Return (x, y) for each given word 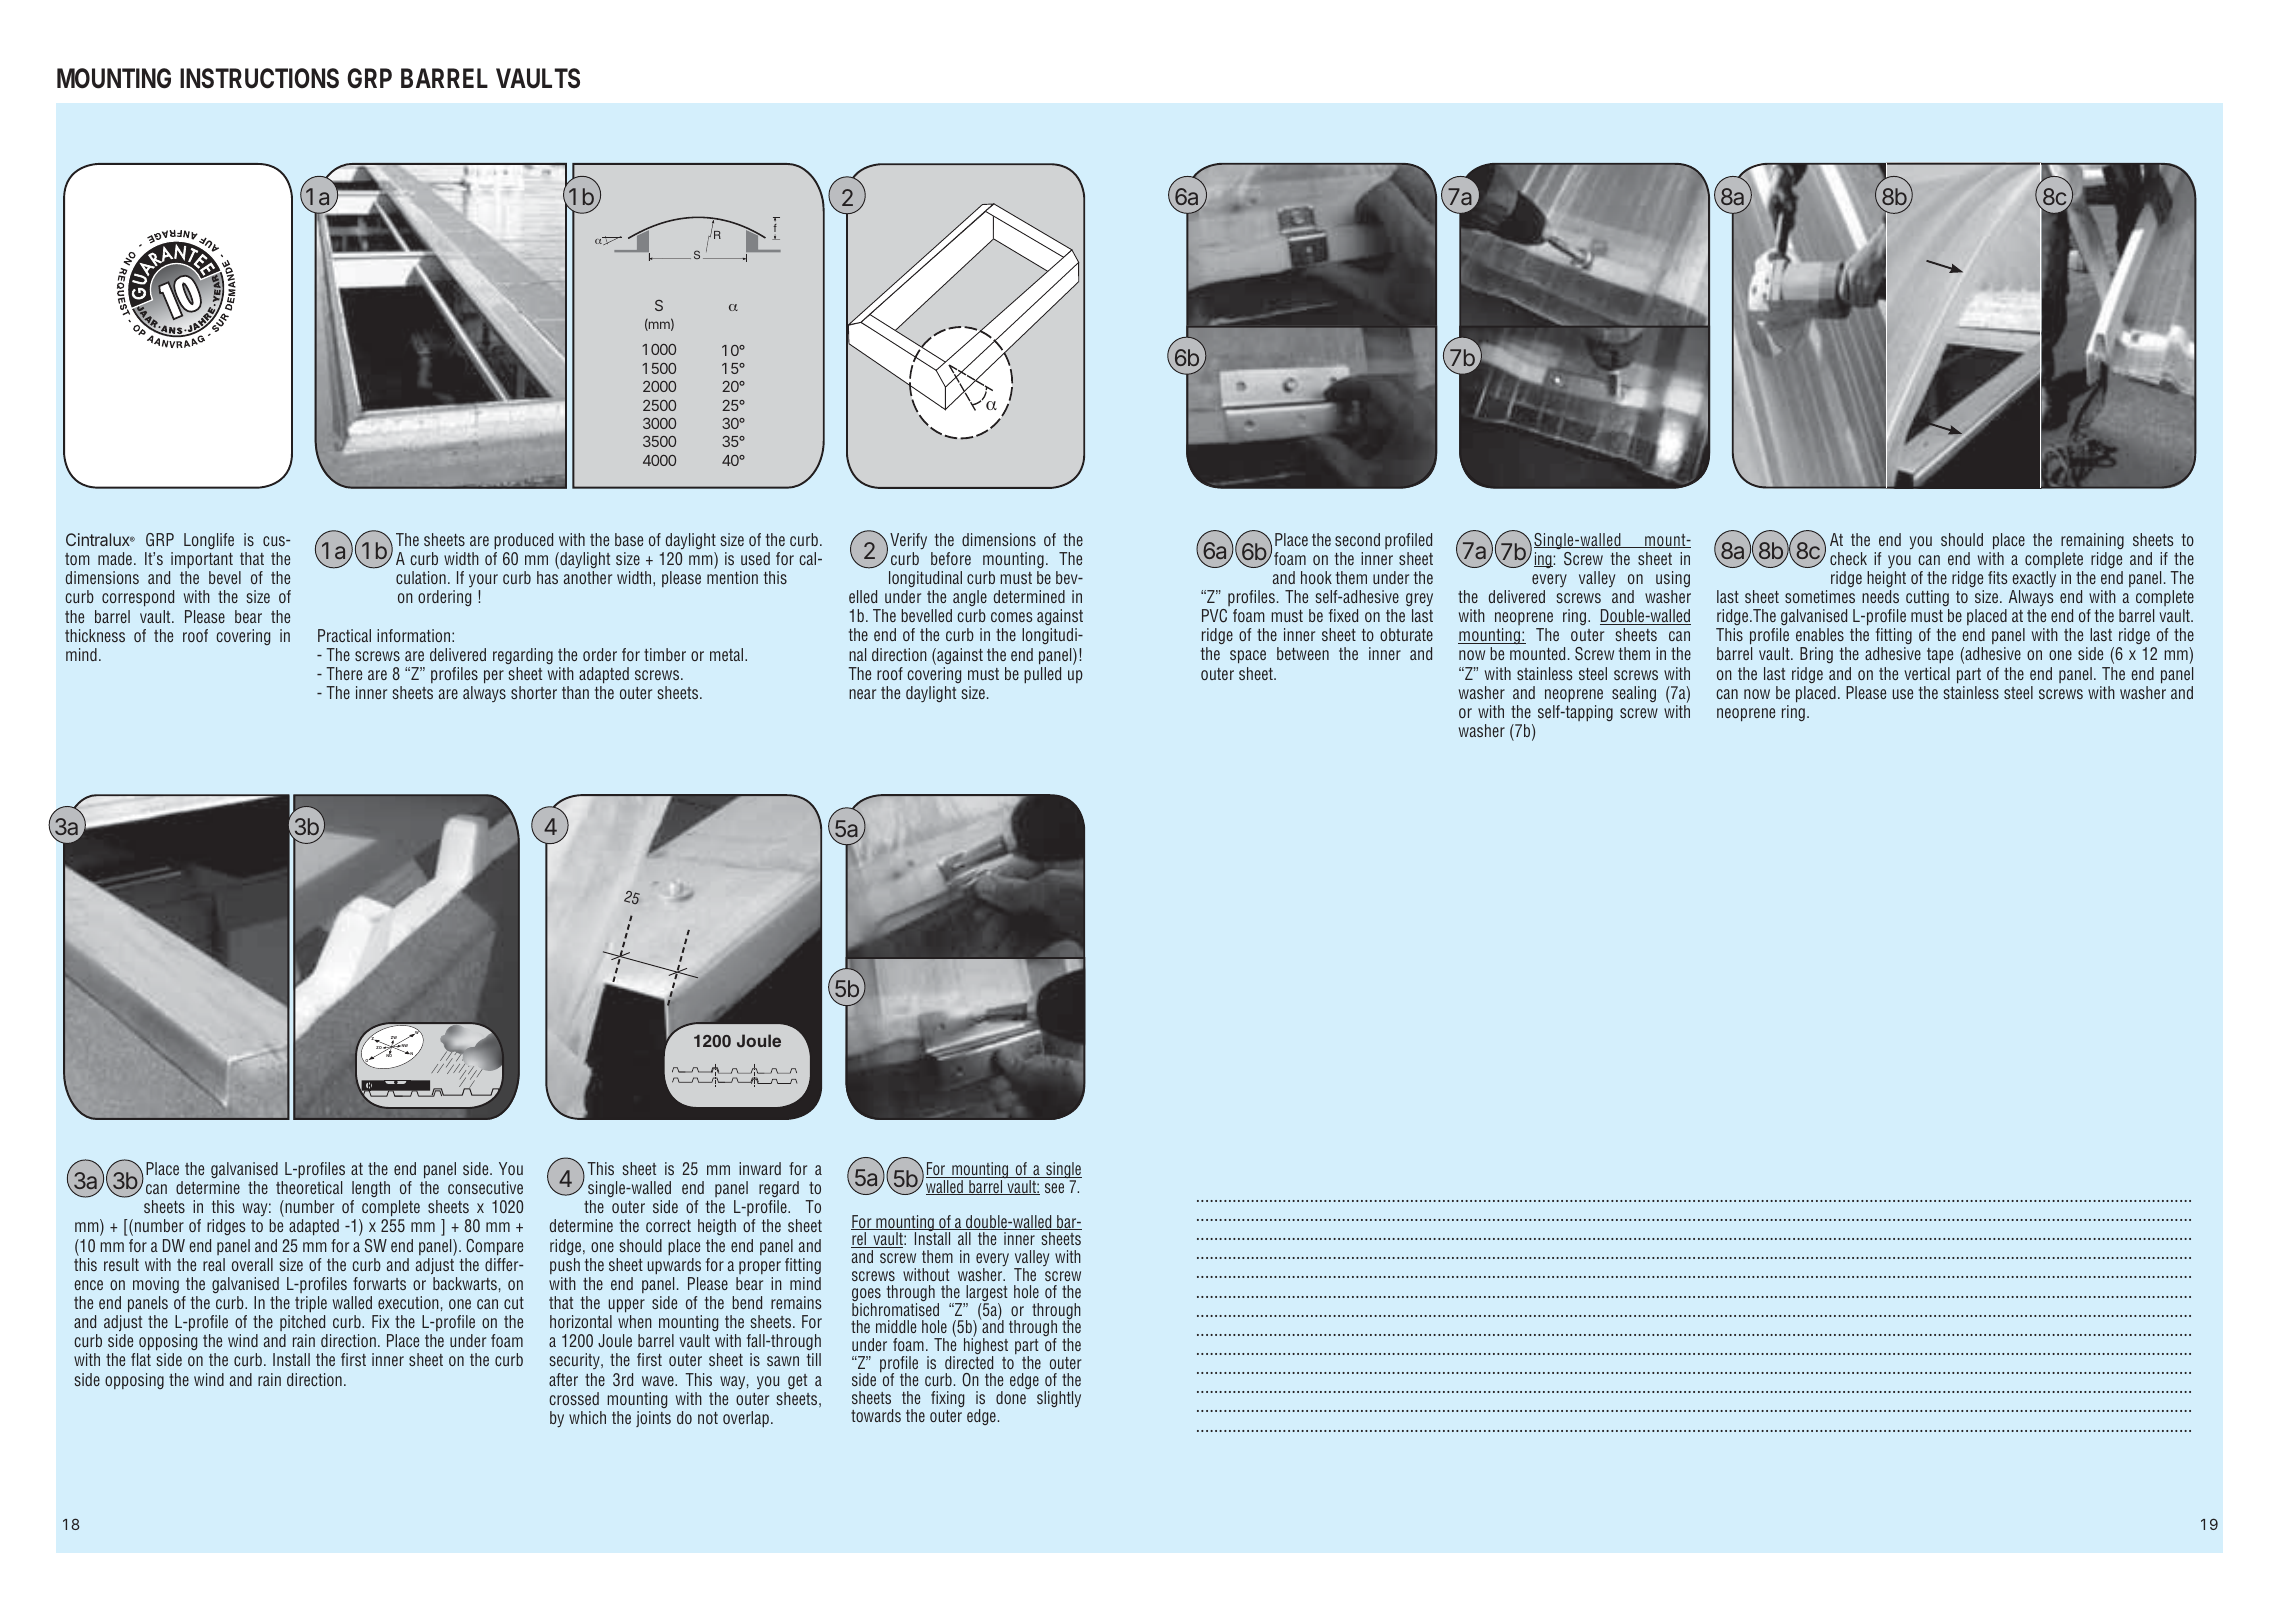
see (1054, 1188)
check (1848, 558)
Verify (908, 541)
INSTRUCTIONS (259, 78)
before (951, 558)
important (202, 560)
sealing (1634, 694)
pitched (302, 1323)
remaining (2092, 541)
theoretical (309, 1187)
